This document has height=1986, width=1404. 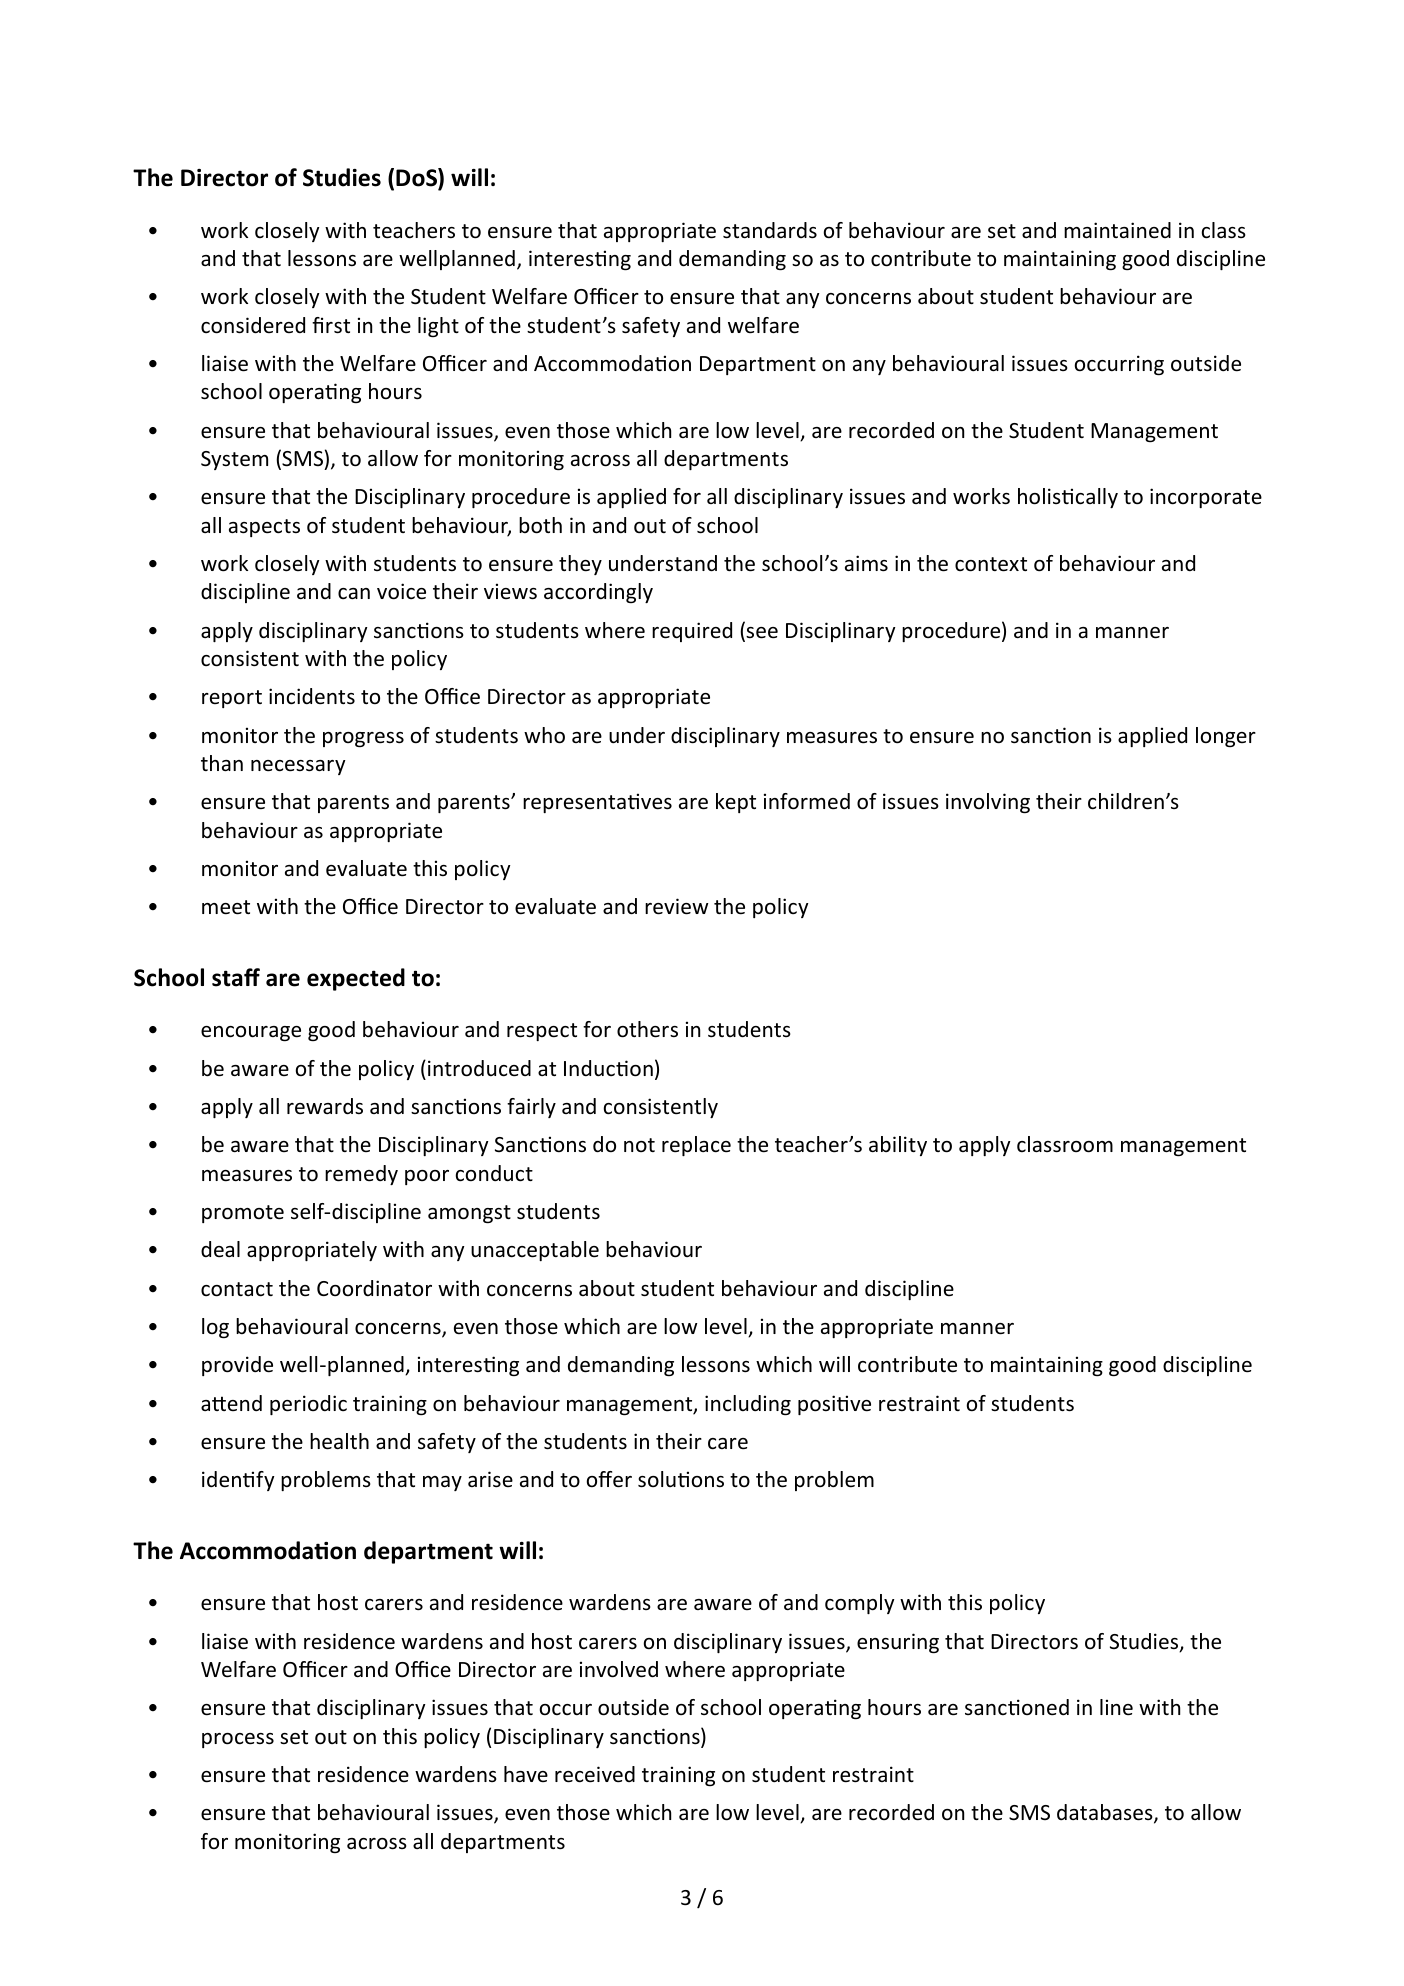 I want to click on ability, so click(x=898, y=1146).
